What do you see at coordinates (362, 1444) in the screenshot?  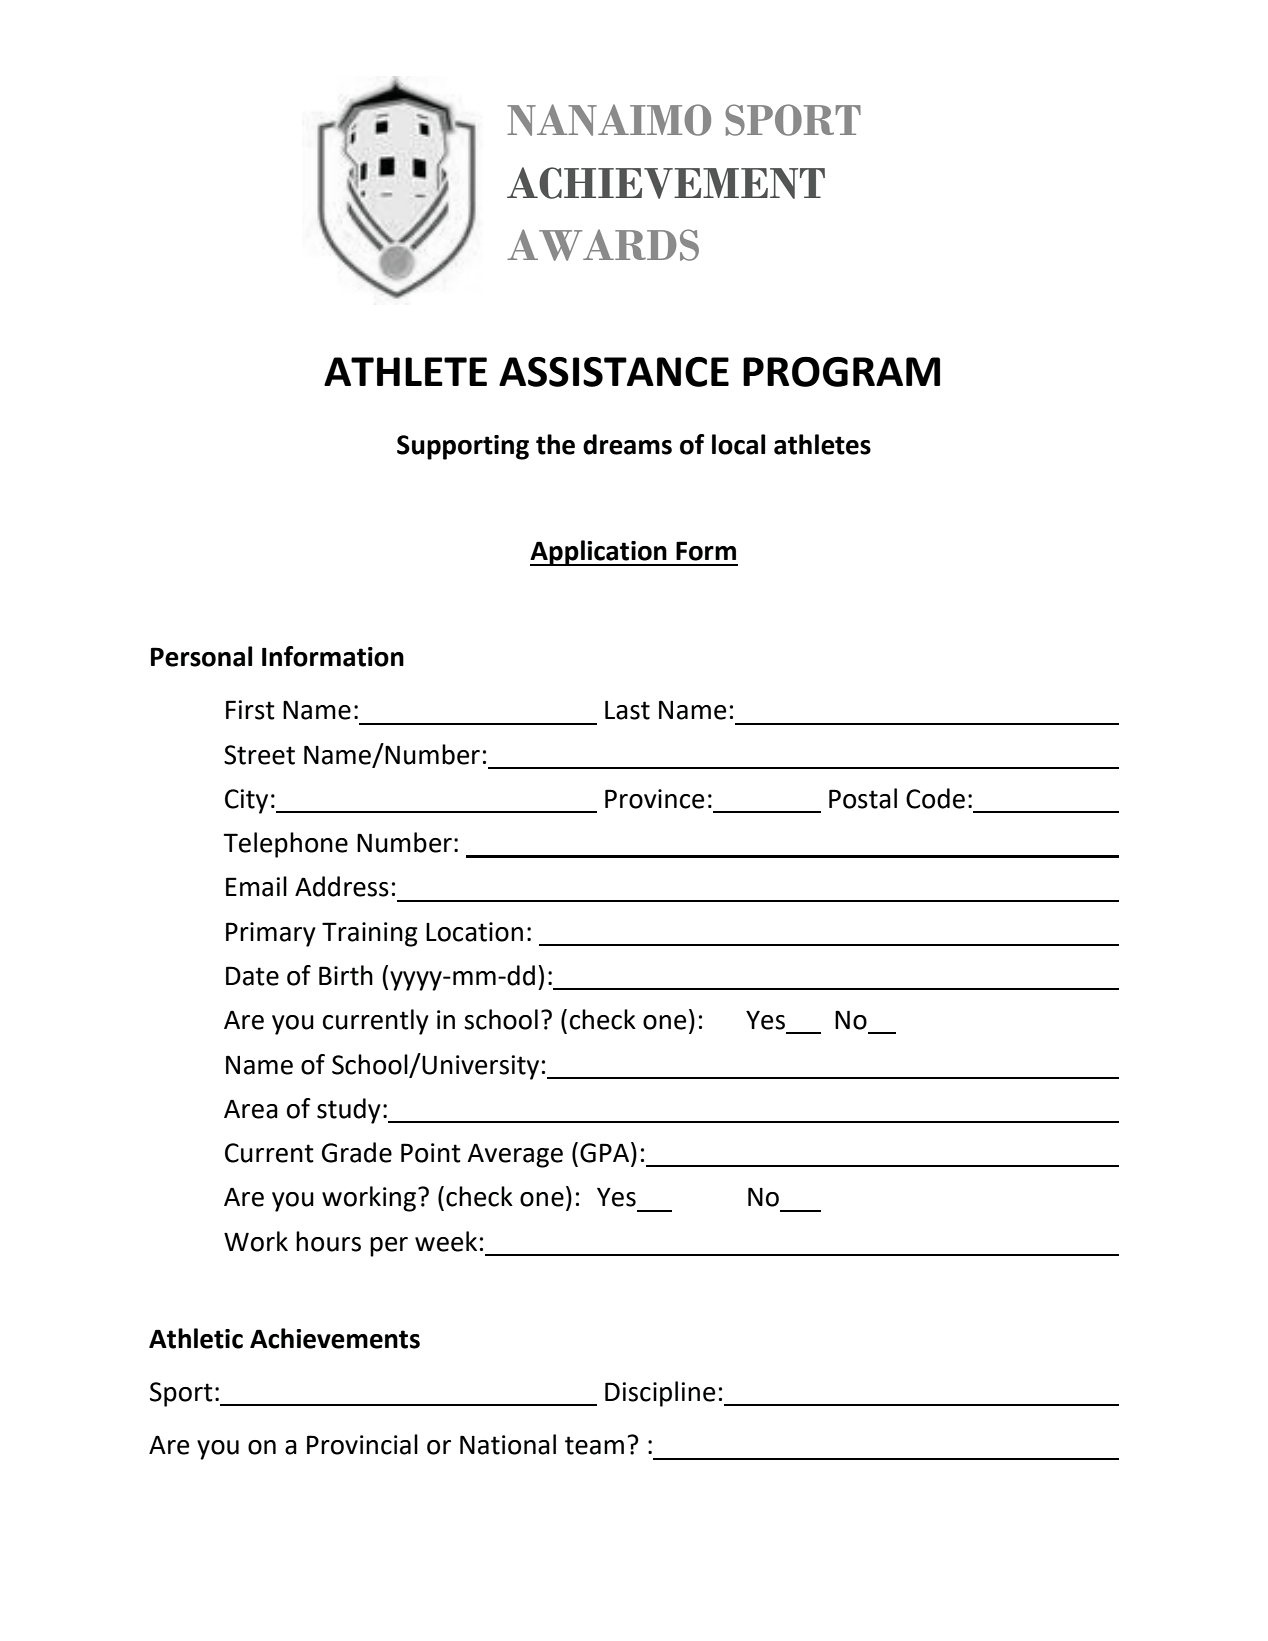 I see `Provincial` at bounding box center [362, 1444].
